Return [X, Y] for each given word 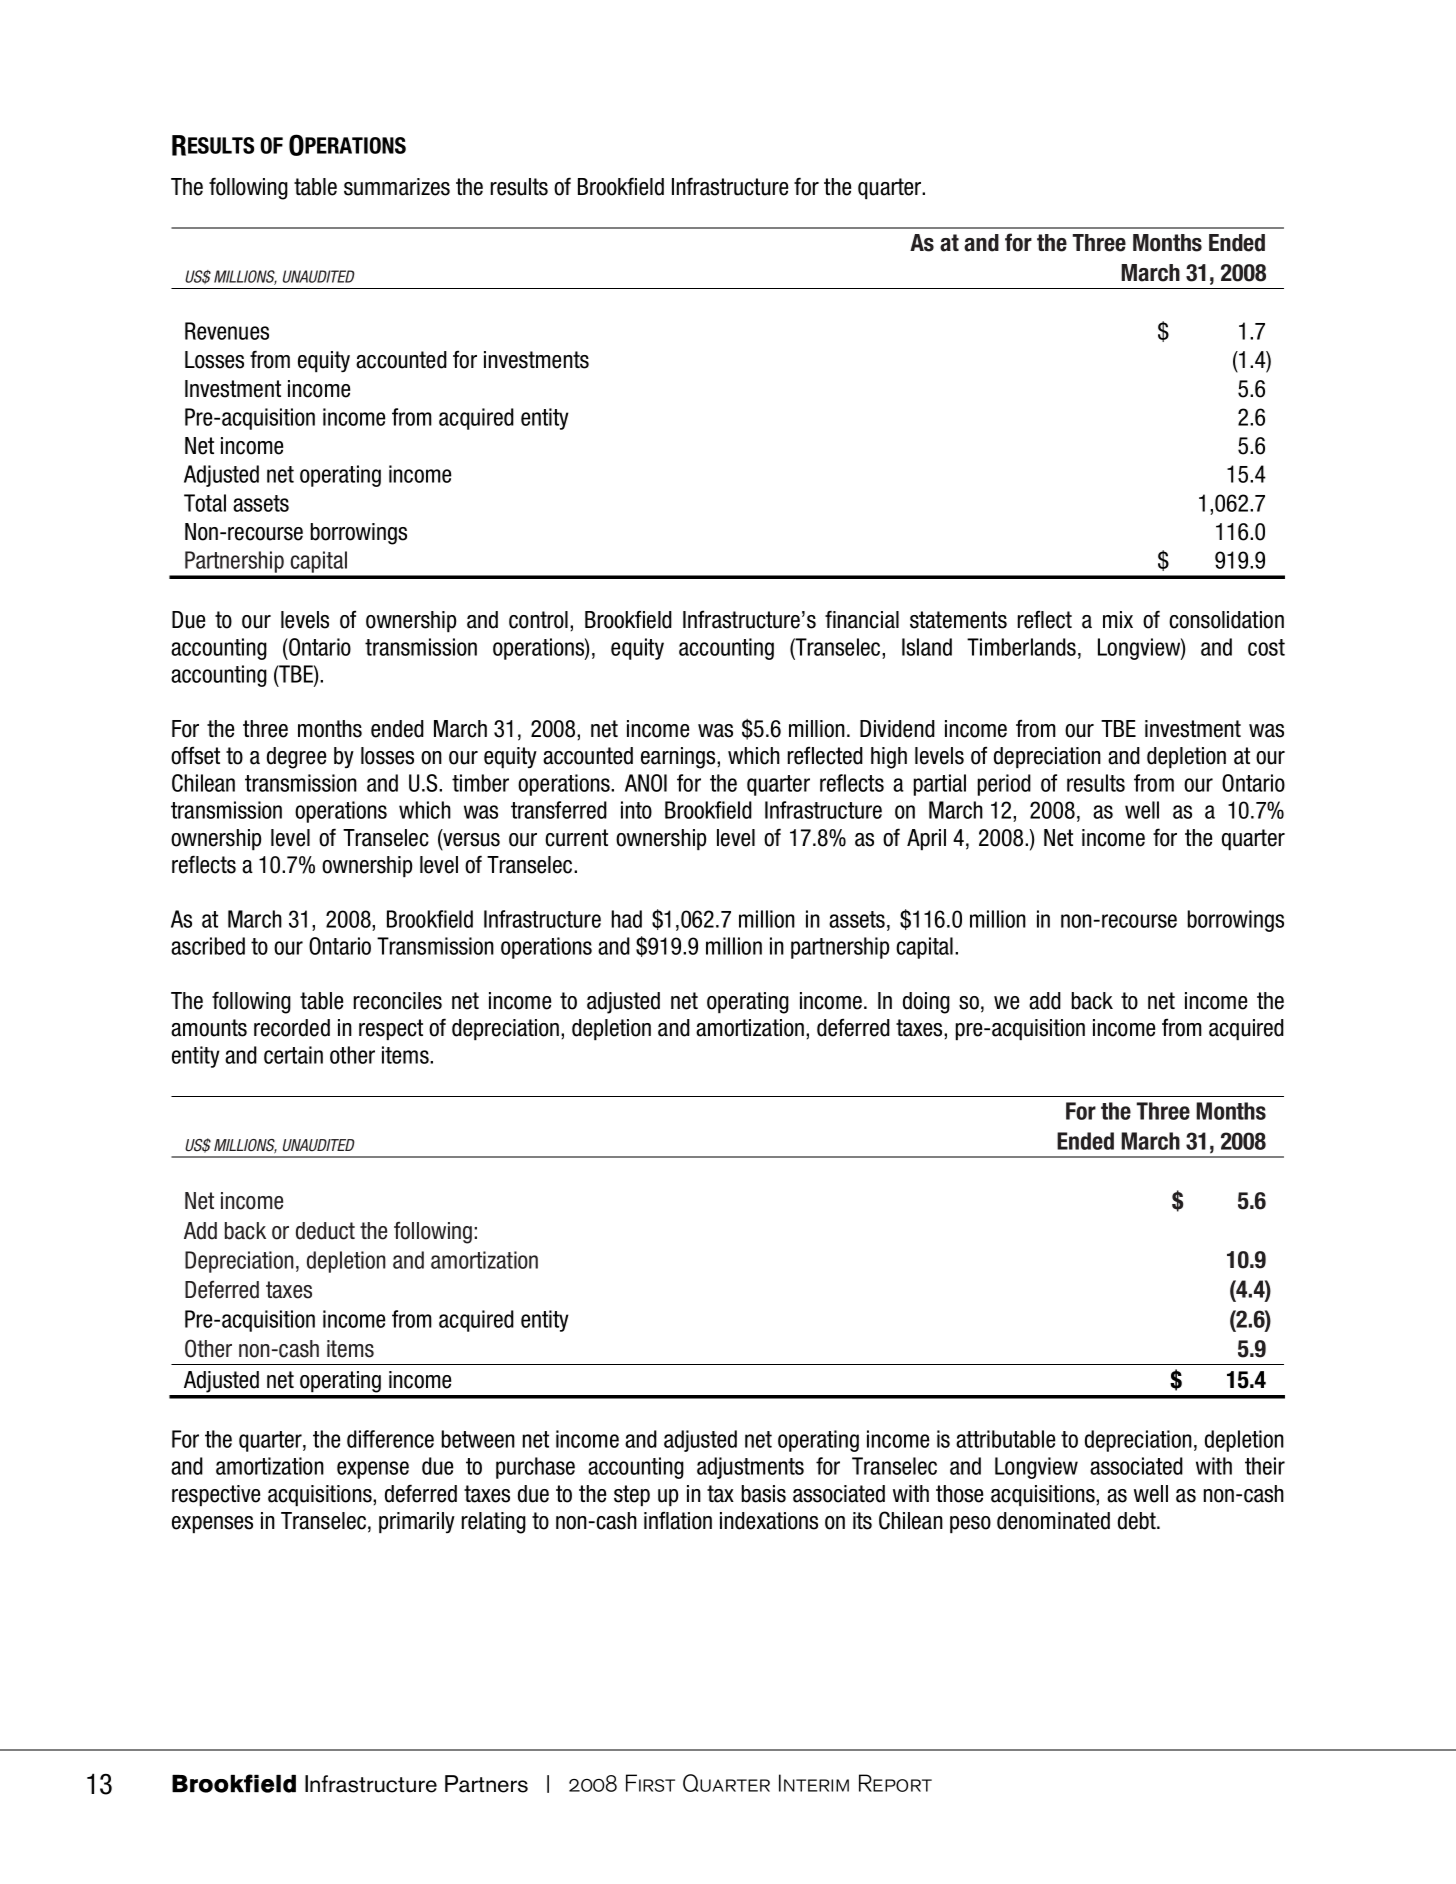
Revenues [227, 331]
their [1265, 1466]
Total [205, 503]
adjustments [750, 1468]
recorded [292, 1028]
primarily [417, 1523]
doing [926, 1003]
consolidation [1226, 620]
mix [1118, 619]
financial [862, 619]
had [627, 919]
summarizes [397, 187]
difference [390, 1439]
